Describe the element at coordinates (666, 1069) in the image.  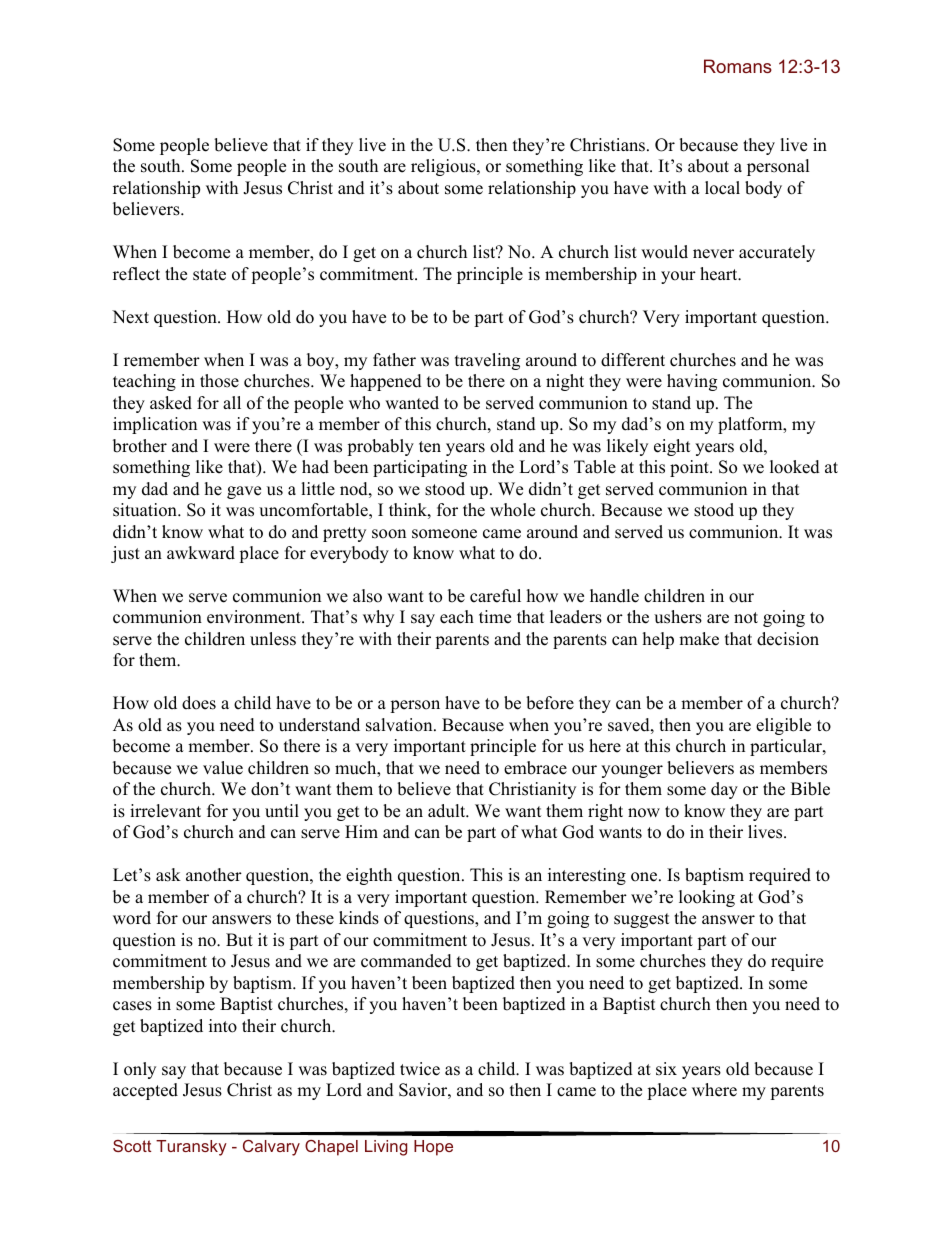
I see `six` at that location.
